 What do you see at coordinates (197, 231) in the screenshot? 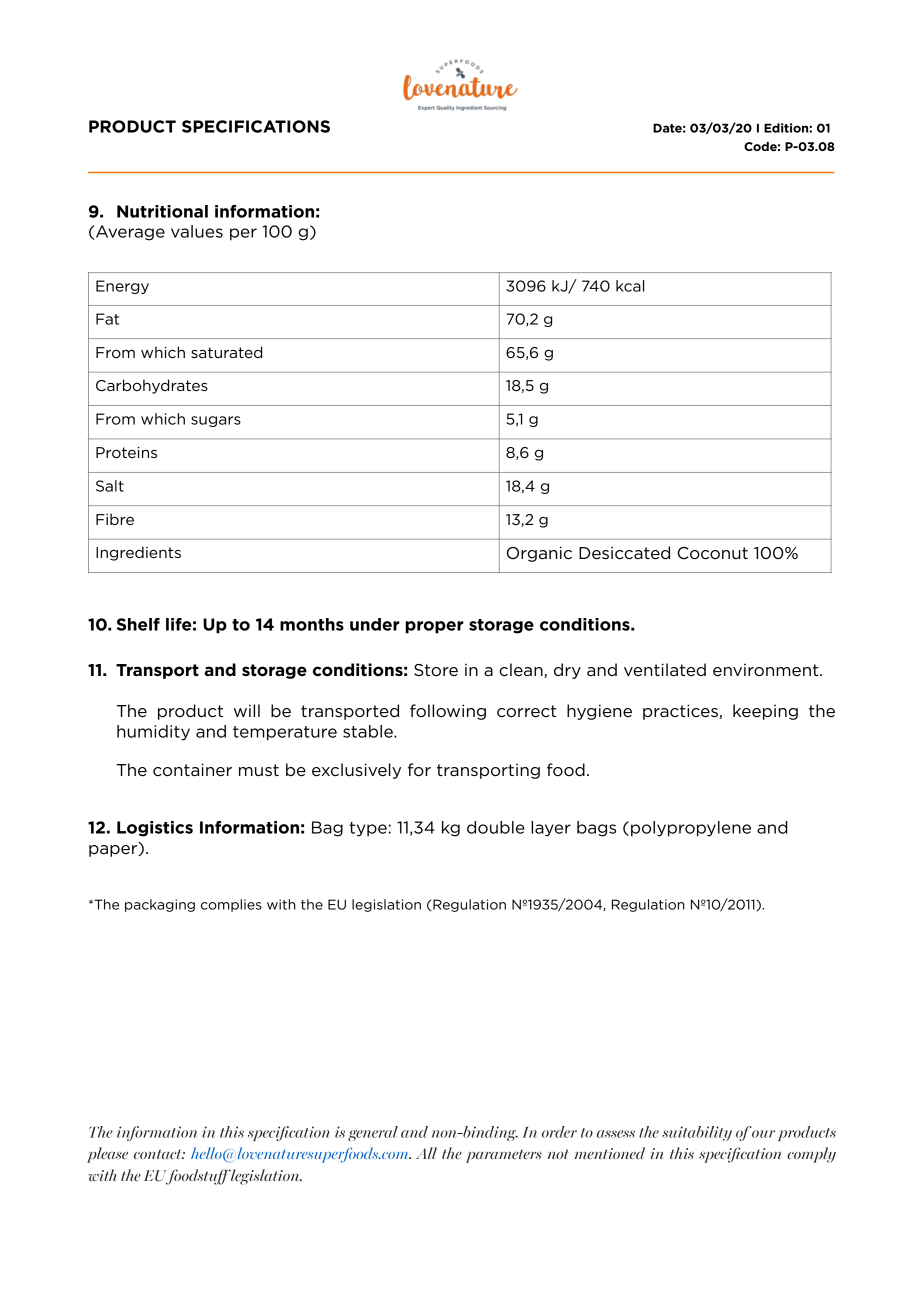
I see `values` at bounding box center [197, 231].
